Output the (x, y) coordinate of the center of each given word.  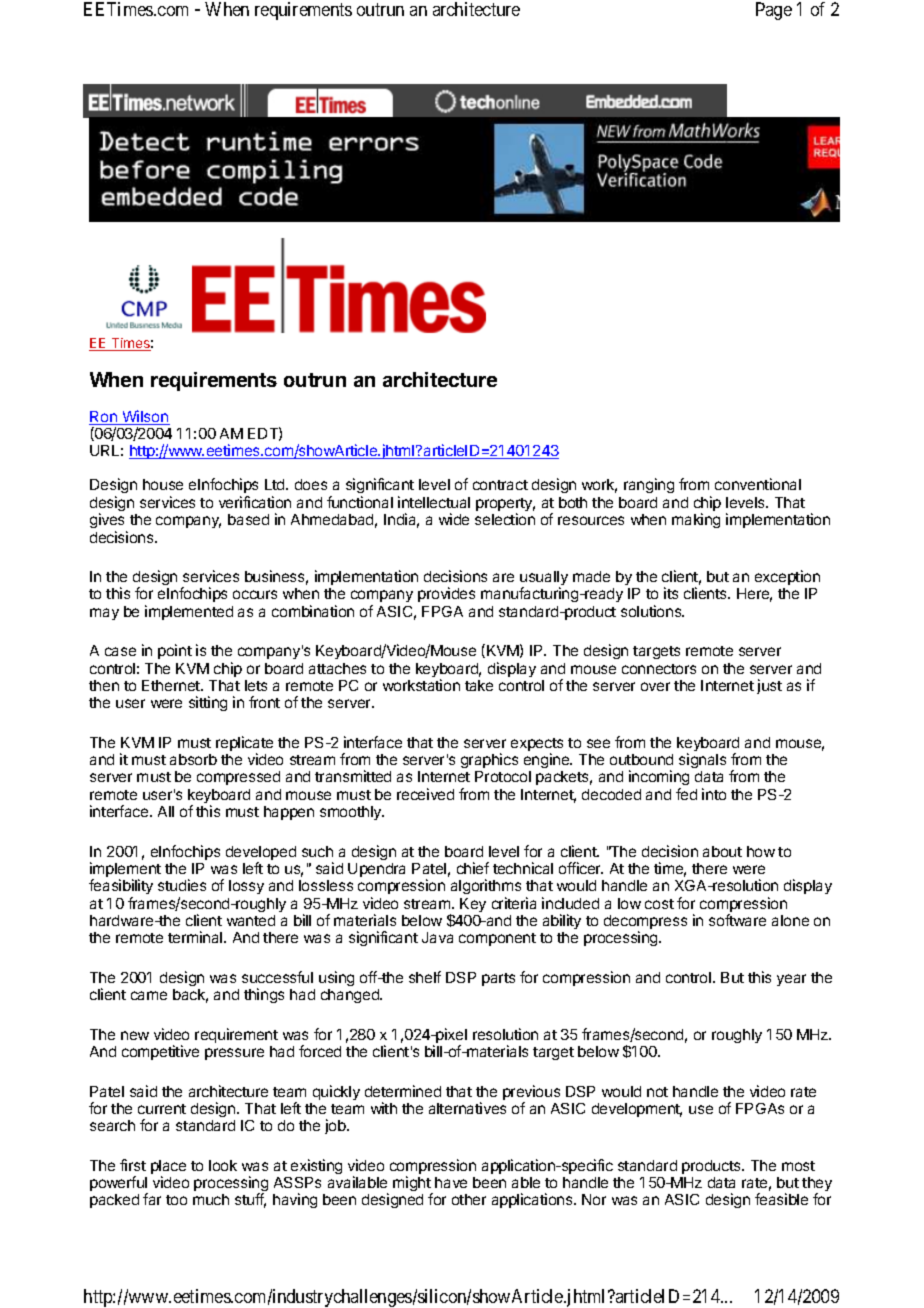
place (168, 1168)
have (451, 1182)
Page (774, 11)
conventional (758, 484)
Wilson (145, 417)
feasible (781, 1199)
